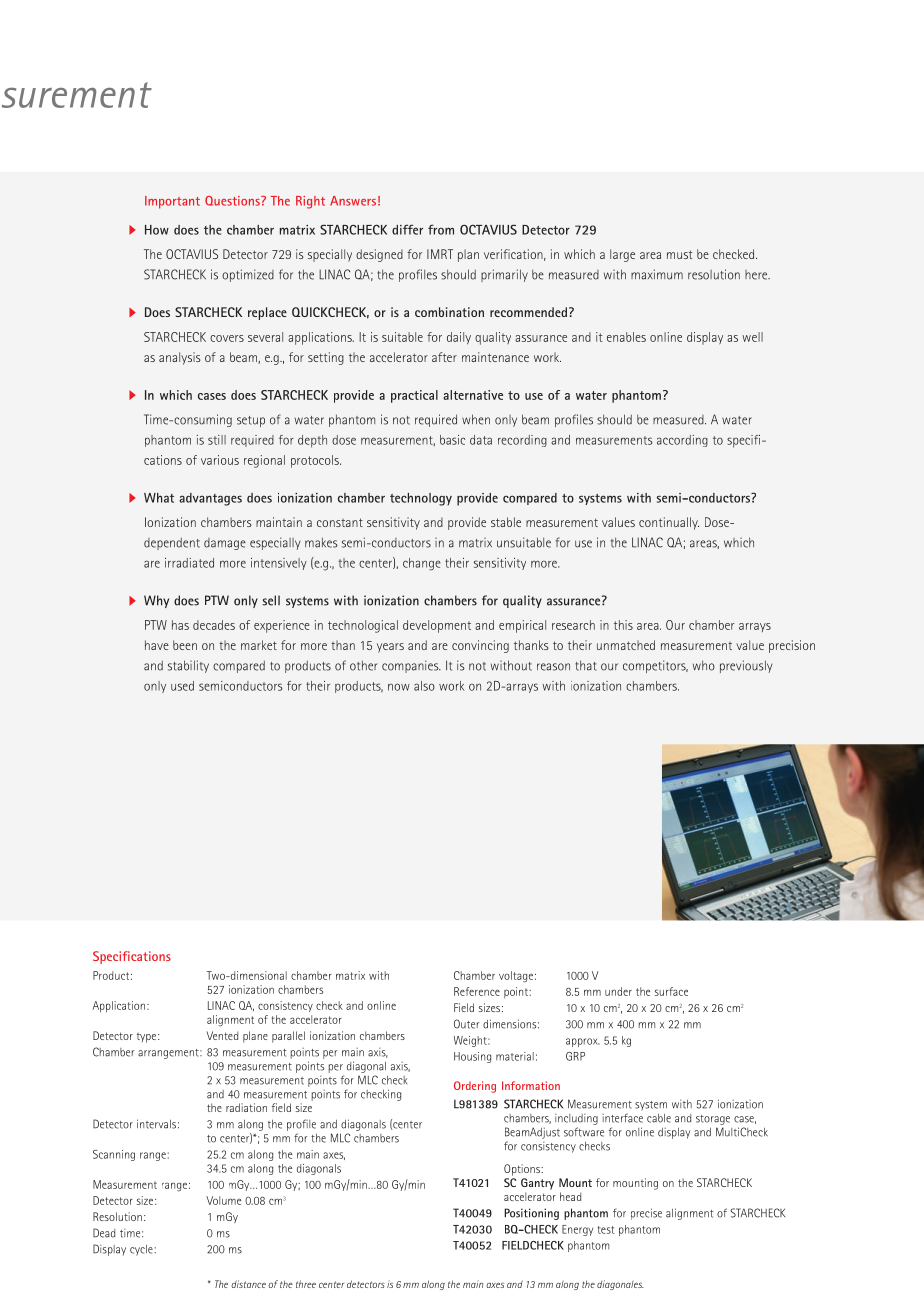  I want to click on Reference, so click(477, 991).
